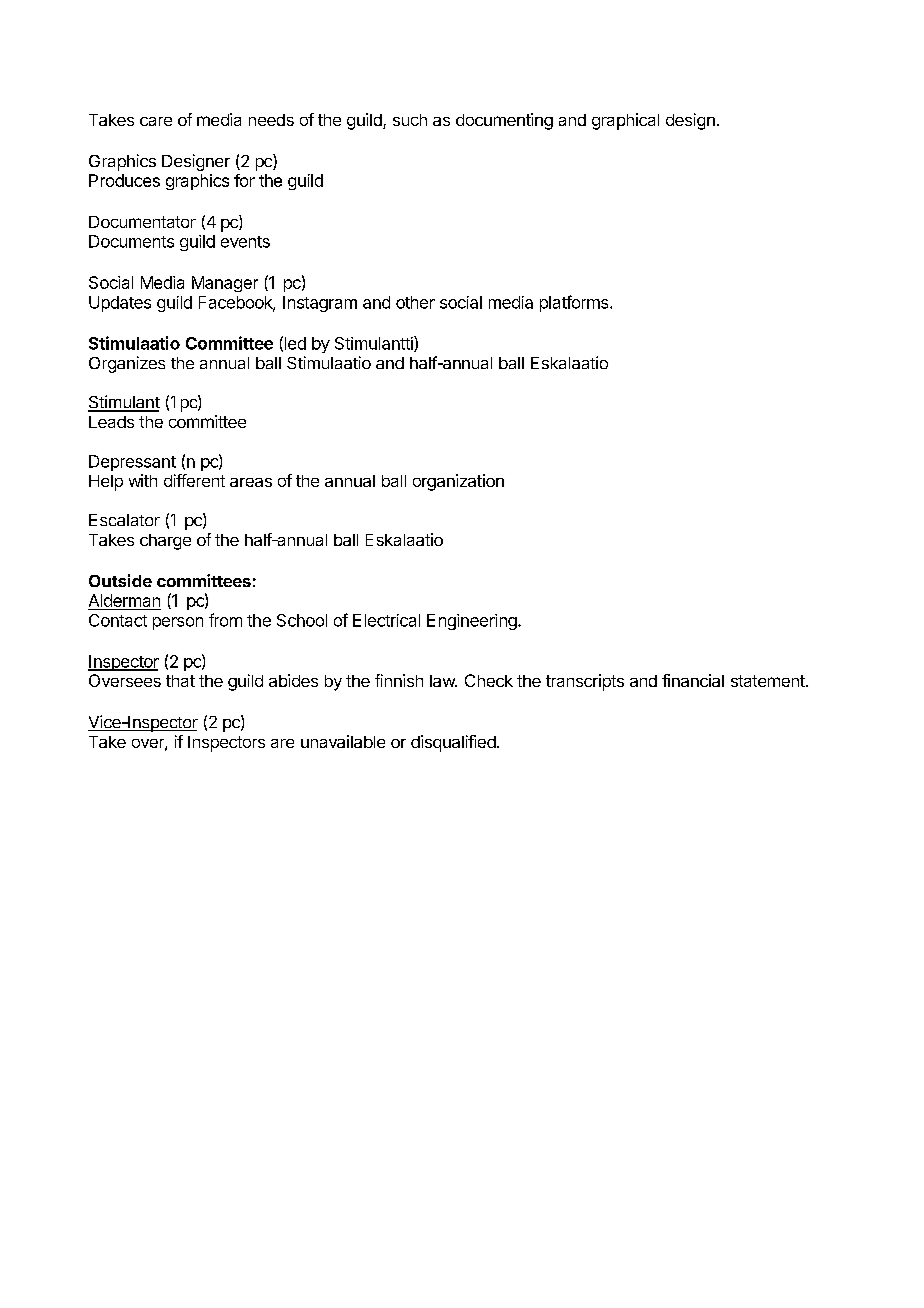 Image resolution: width=924 pixels, height=1308 pixels. Describe the element at coordinates (180, 681) in the image. I see `that` at that location.
